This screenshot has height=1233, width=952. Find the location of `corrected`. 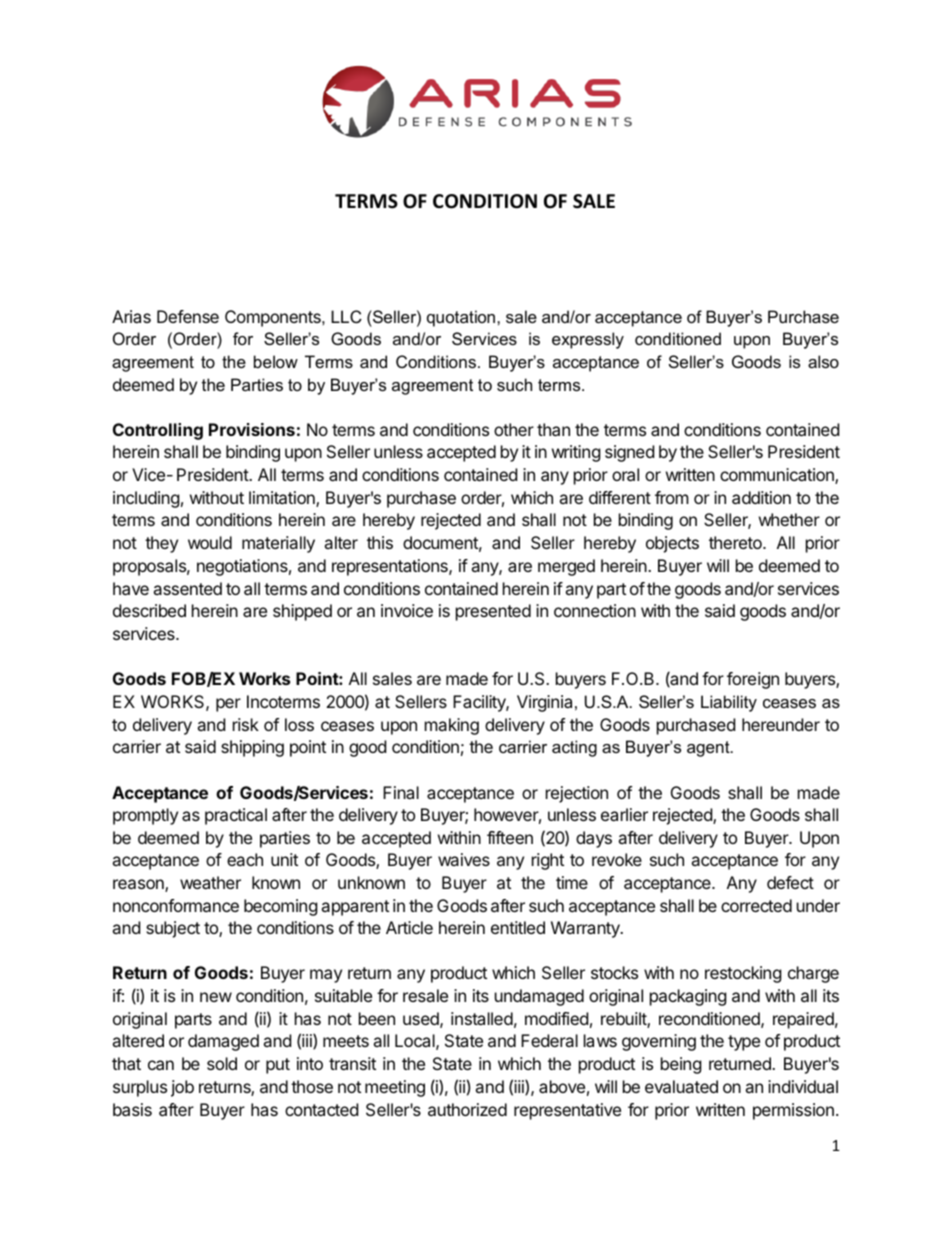

corrected is located at coordinates (756, 905).
